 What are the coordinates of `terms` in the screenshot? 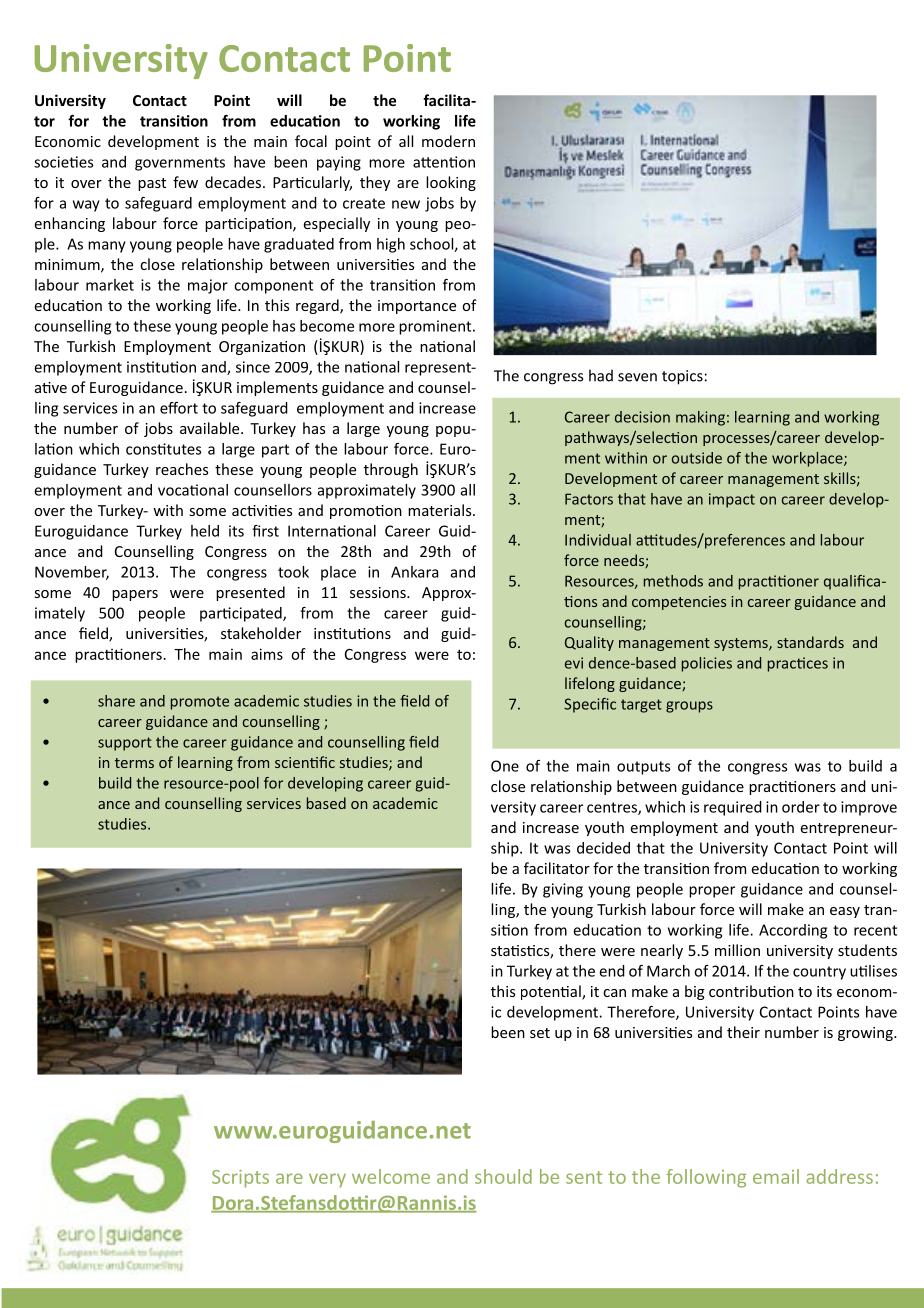 It's located at (134, 763).
